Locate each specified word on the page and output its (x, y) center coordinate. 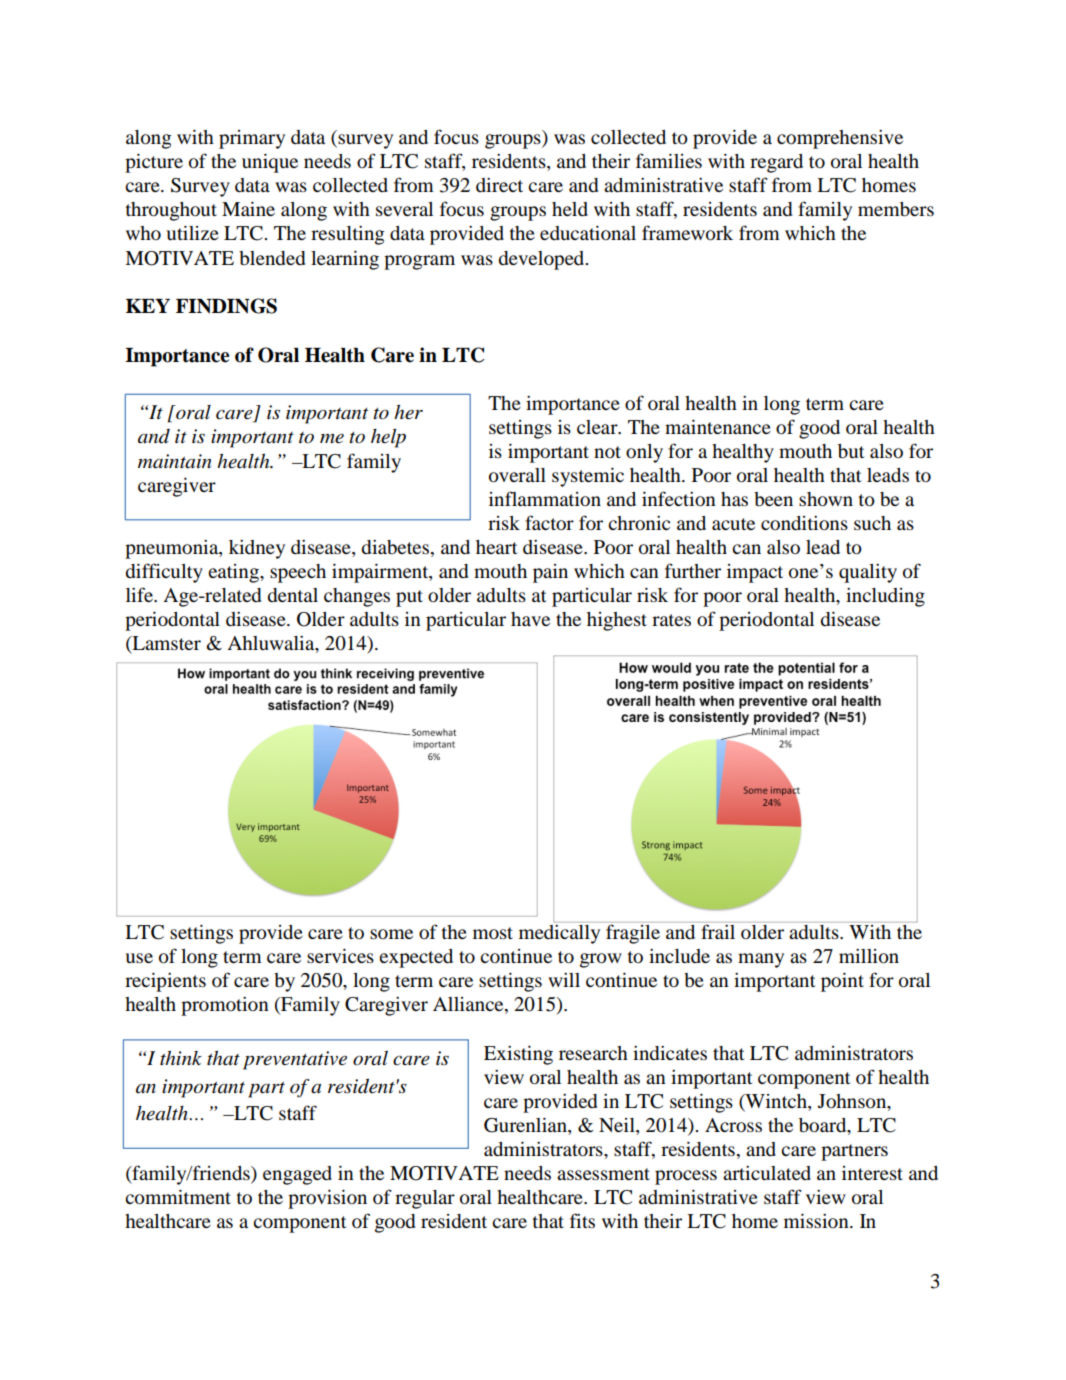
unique (270, 163)
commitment (178, 1197)
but (851, 451)
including (885, 597)
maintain (174, 461)
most (493, 933)
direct (499, 185)
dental (292, 595)
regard (776, 163)
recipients (165, 982)
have (530, 619)
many (761, 960)
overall (517, 475)
